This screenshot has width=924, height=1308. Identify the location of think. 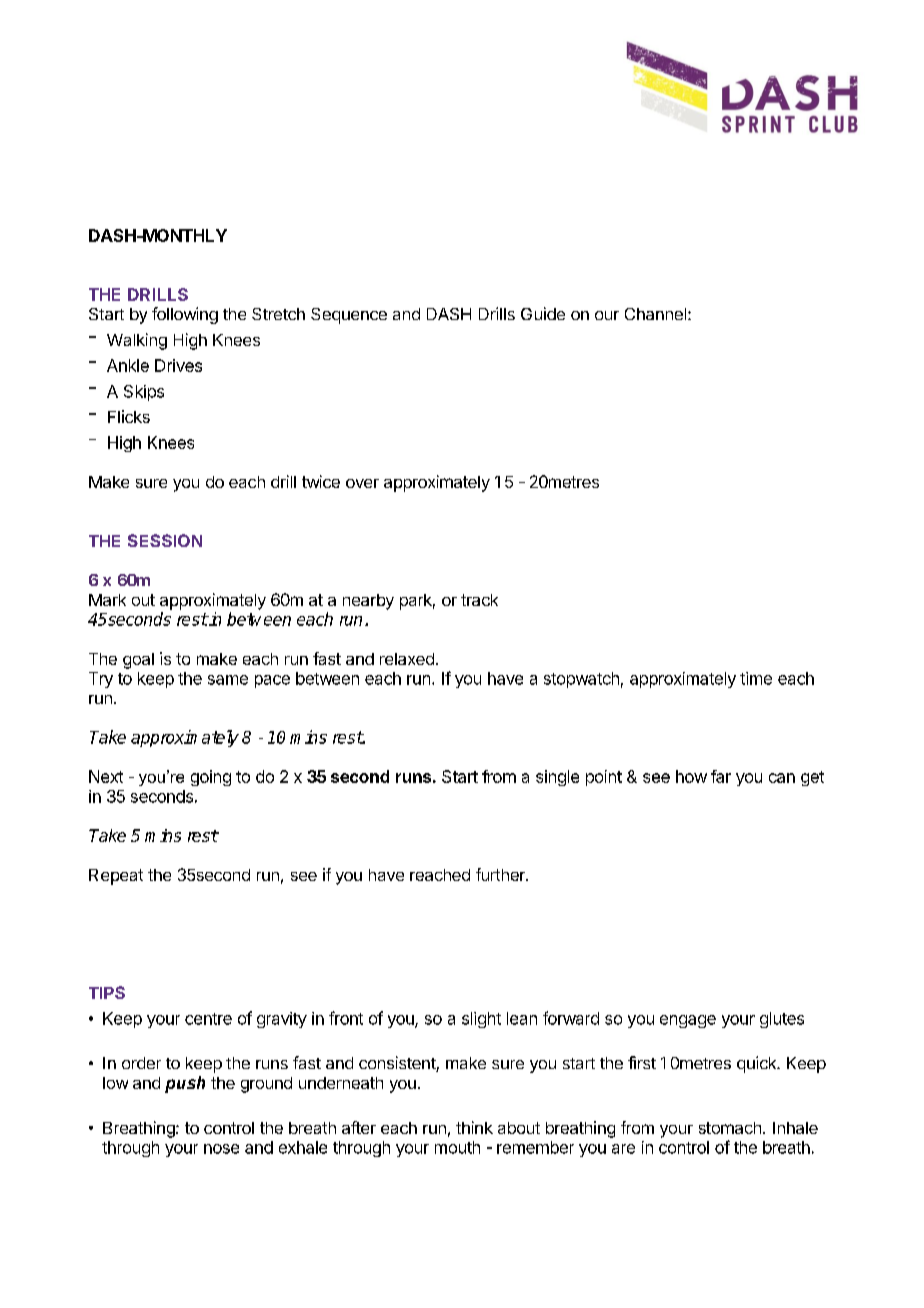
(474, 1127).
